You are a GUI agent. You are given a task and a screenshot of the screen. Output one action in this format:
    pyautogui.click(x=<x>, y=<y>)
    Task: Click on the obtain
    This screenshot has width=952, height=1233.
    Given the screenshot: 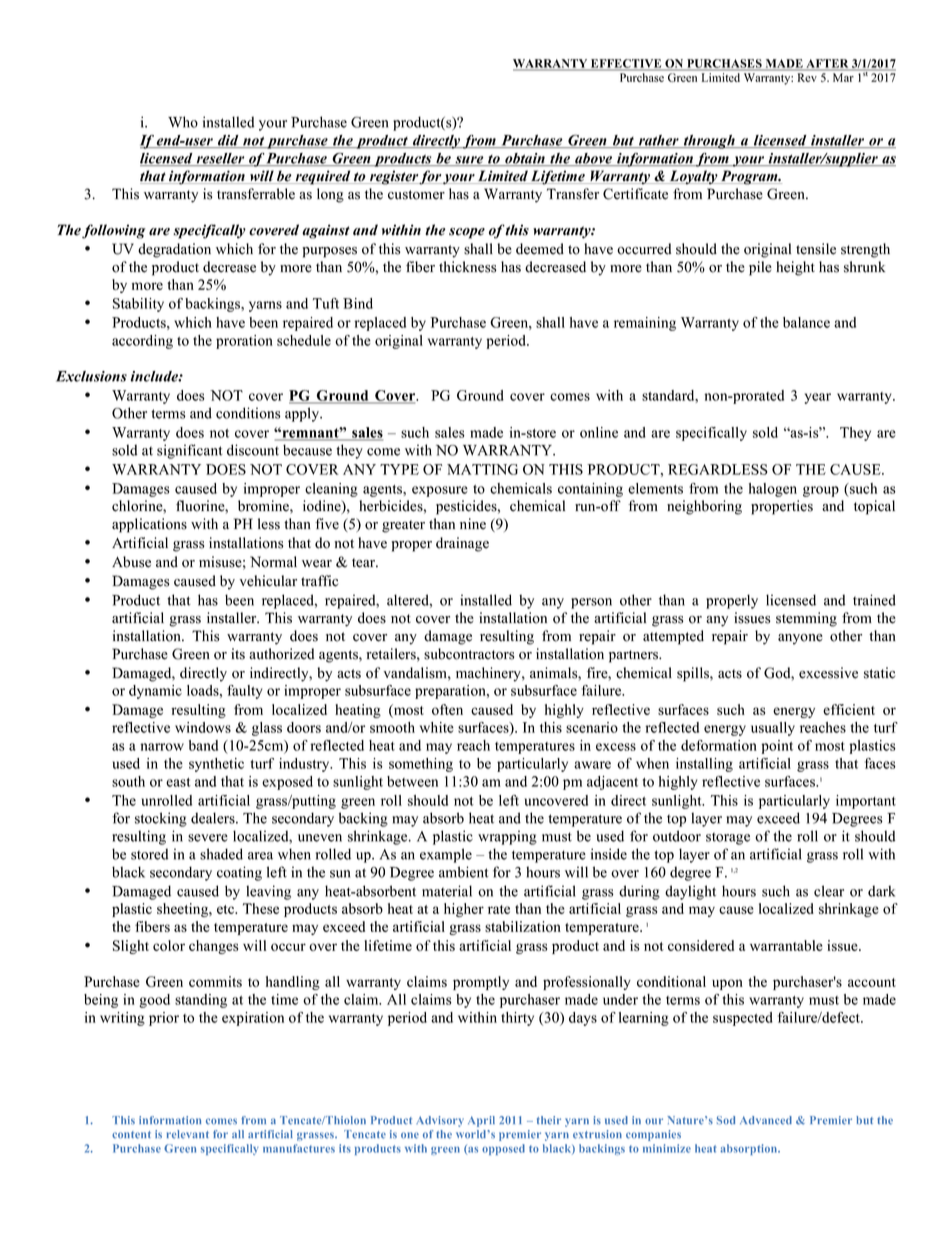 What is the action you would take?
    pyautogui.click(x=525, y=159)
